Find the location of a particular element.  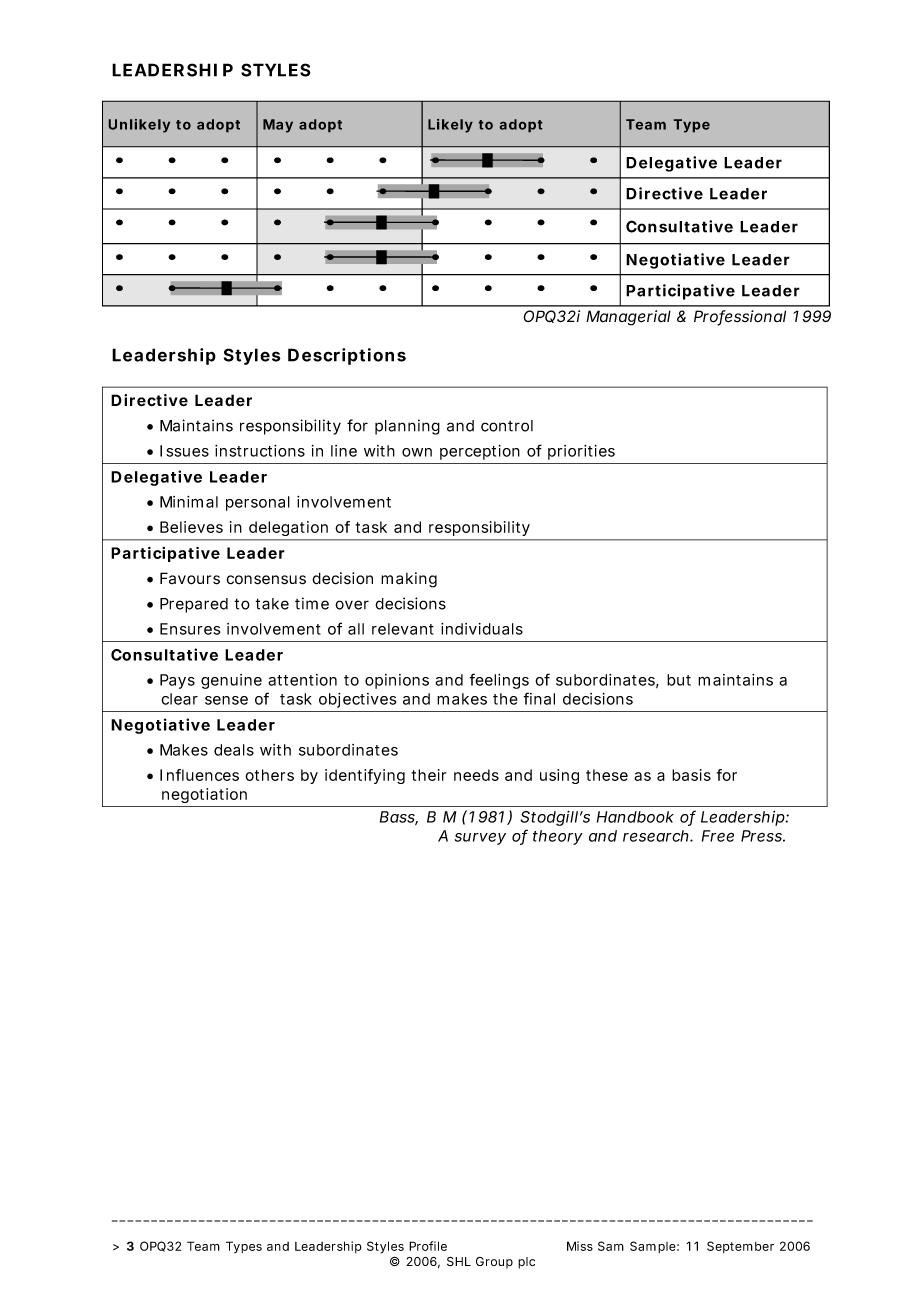

Descriptions is located at coordinates (347, 356).
